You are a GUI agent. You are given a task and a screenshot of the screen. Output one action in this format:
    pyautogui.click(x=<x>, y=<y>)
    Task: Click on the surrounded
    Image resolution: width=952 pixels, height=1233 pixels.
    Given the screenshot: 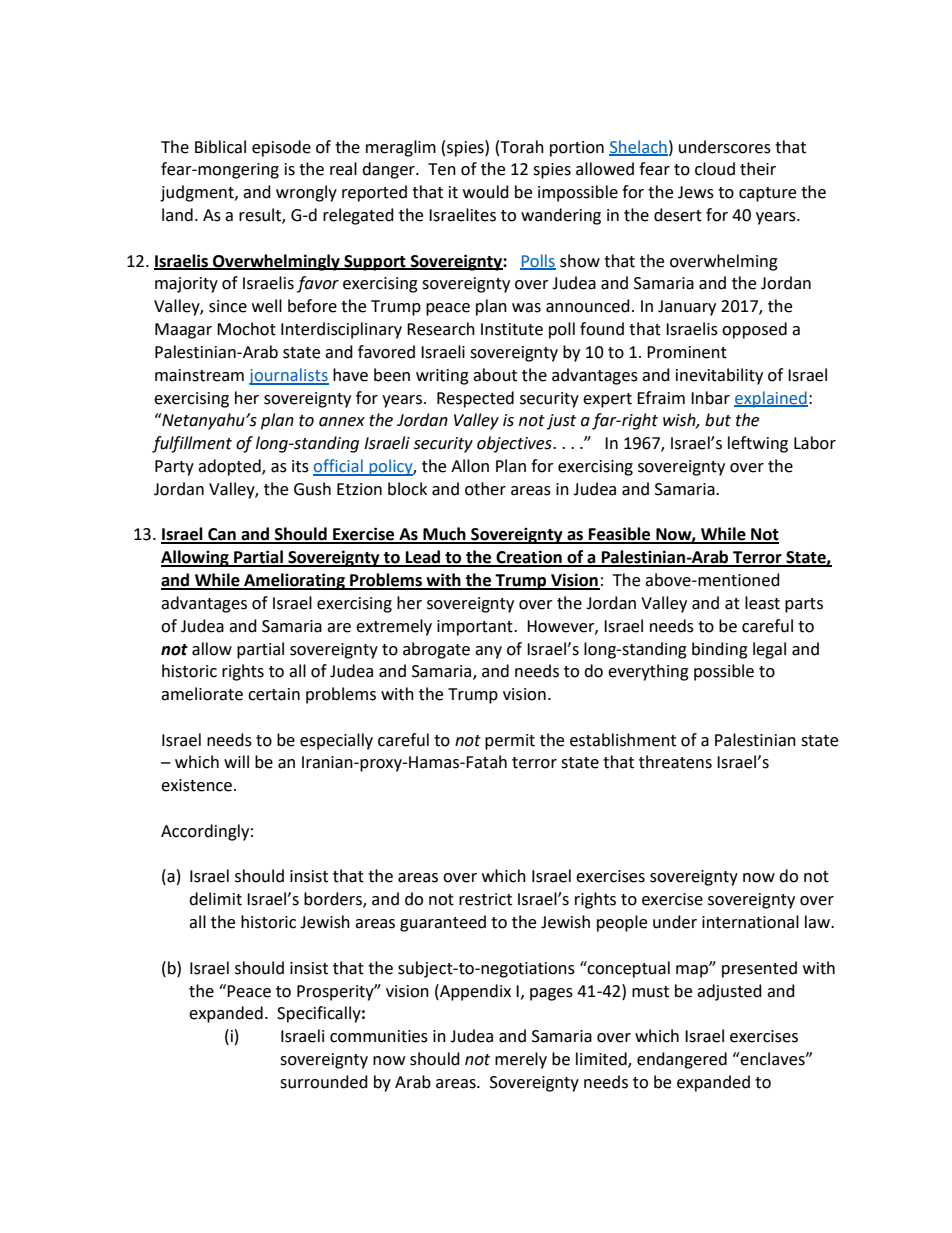 What is the action you would take?
    pyautogui.click(x=324, y=1082)
